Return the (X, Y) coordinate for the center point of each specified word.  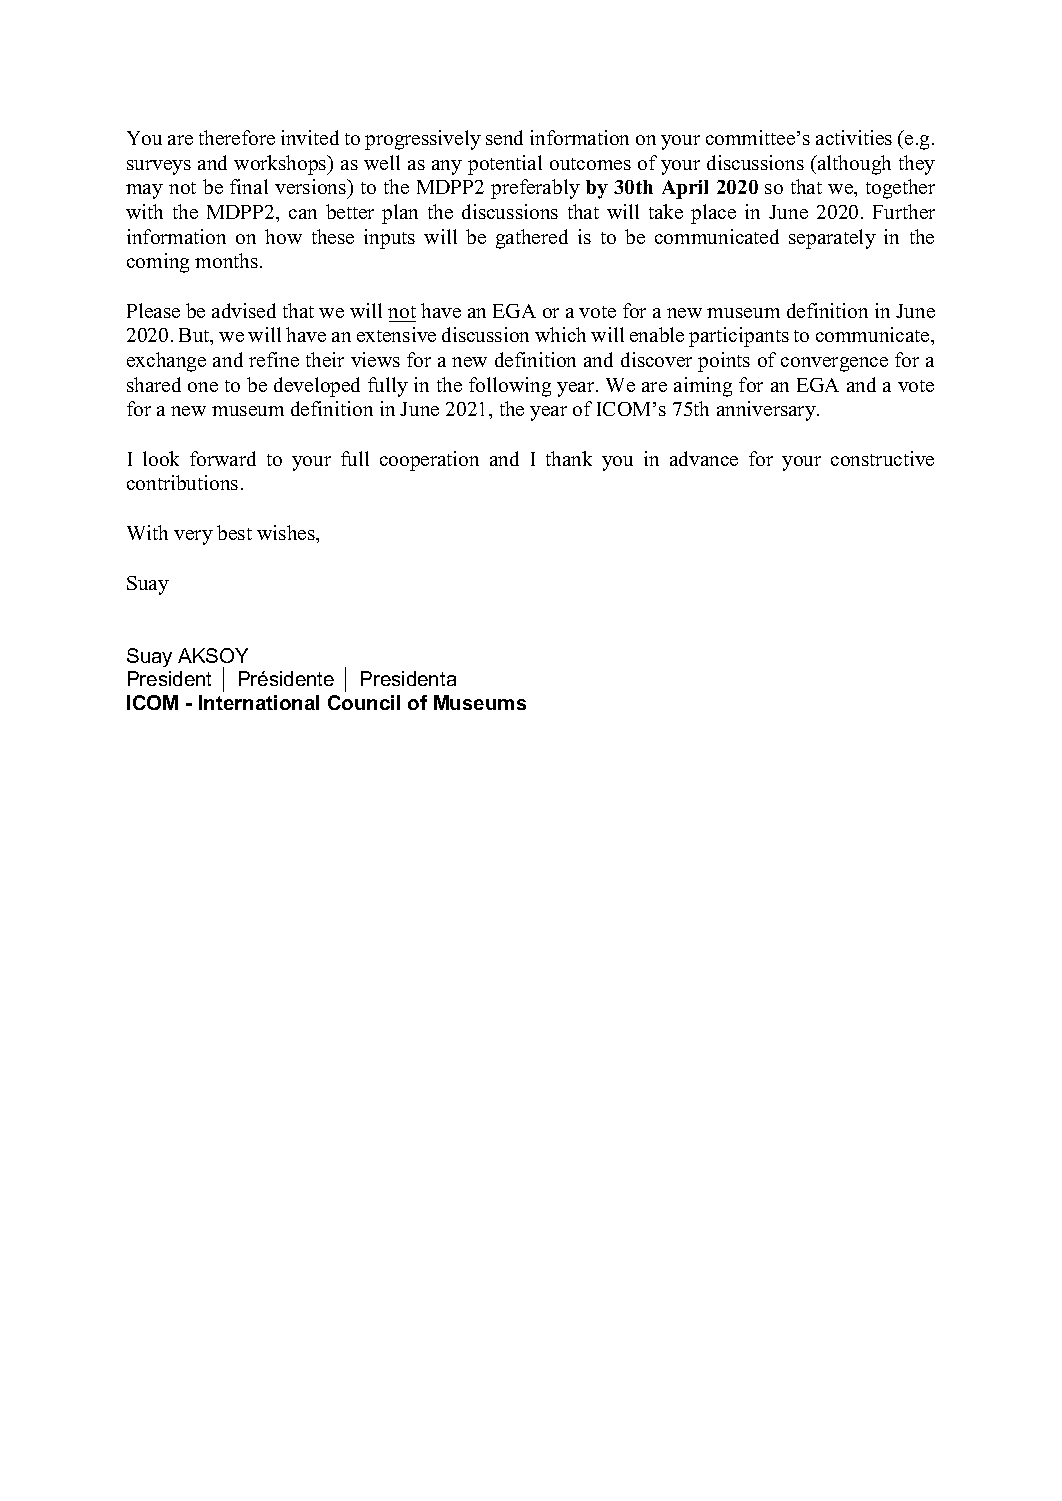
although (853, 165)
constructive (882, 458)
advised (244, 310)
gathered (532, 239)
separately (832, 239)
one (203, 387)
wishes (287, 532)
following (510, 387)
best (234, 532)
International (259, 702)
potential (505, 165)
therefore (237, 137)
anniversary (767, 411)
